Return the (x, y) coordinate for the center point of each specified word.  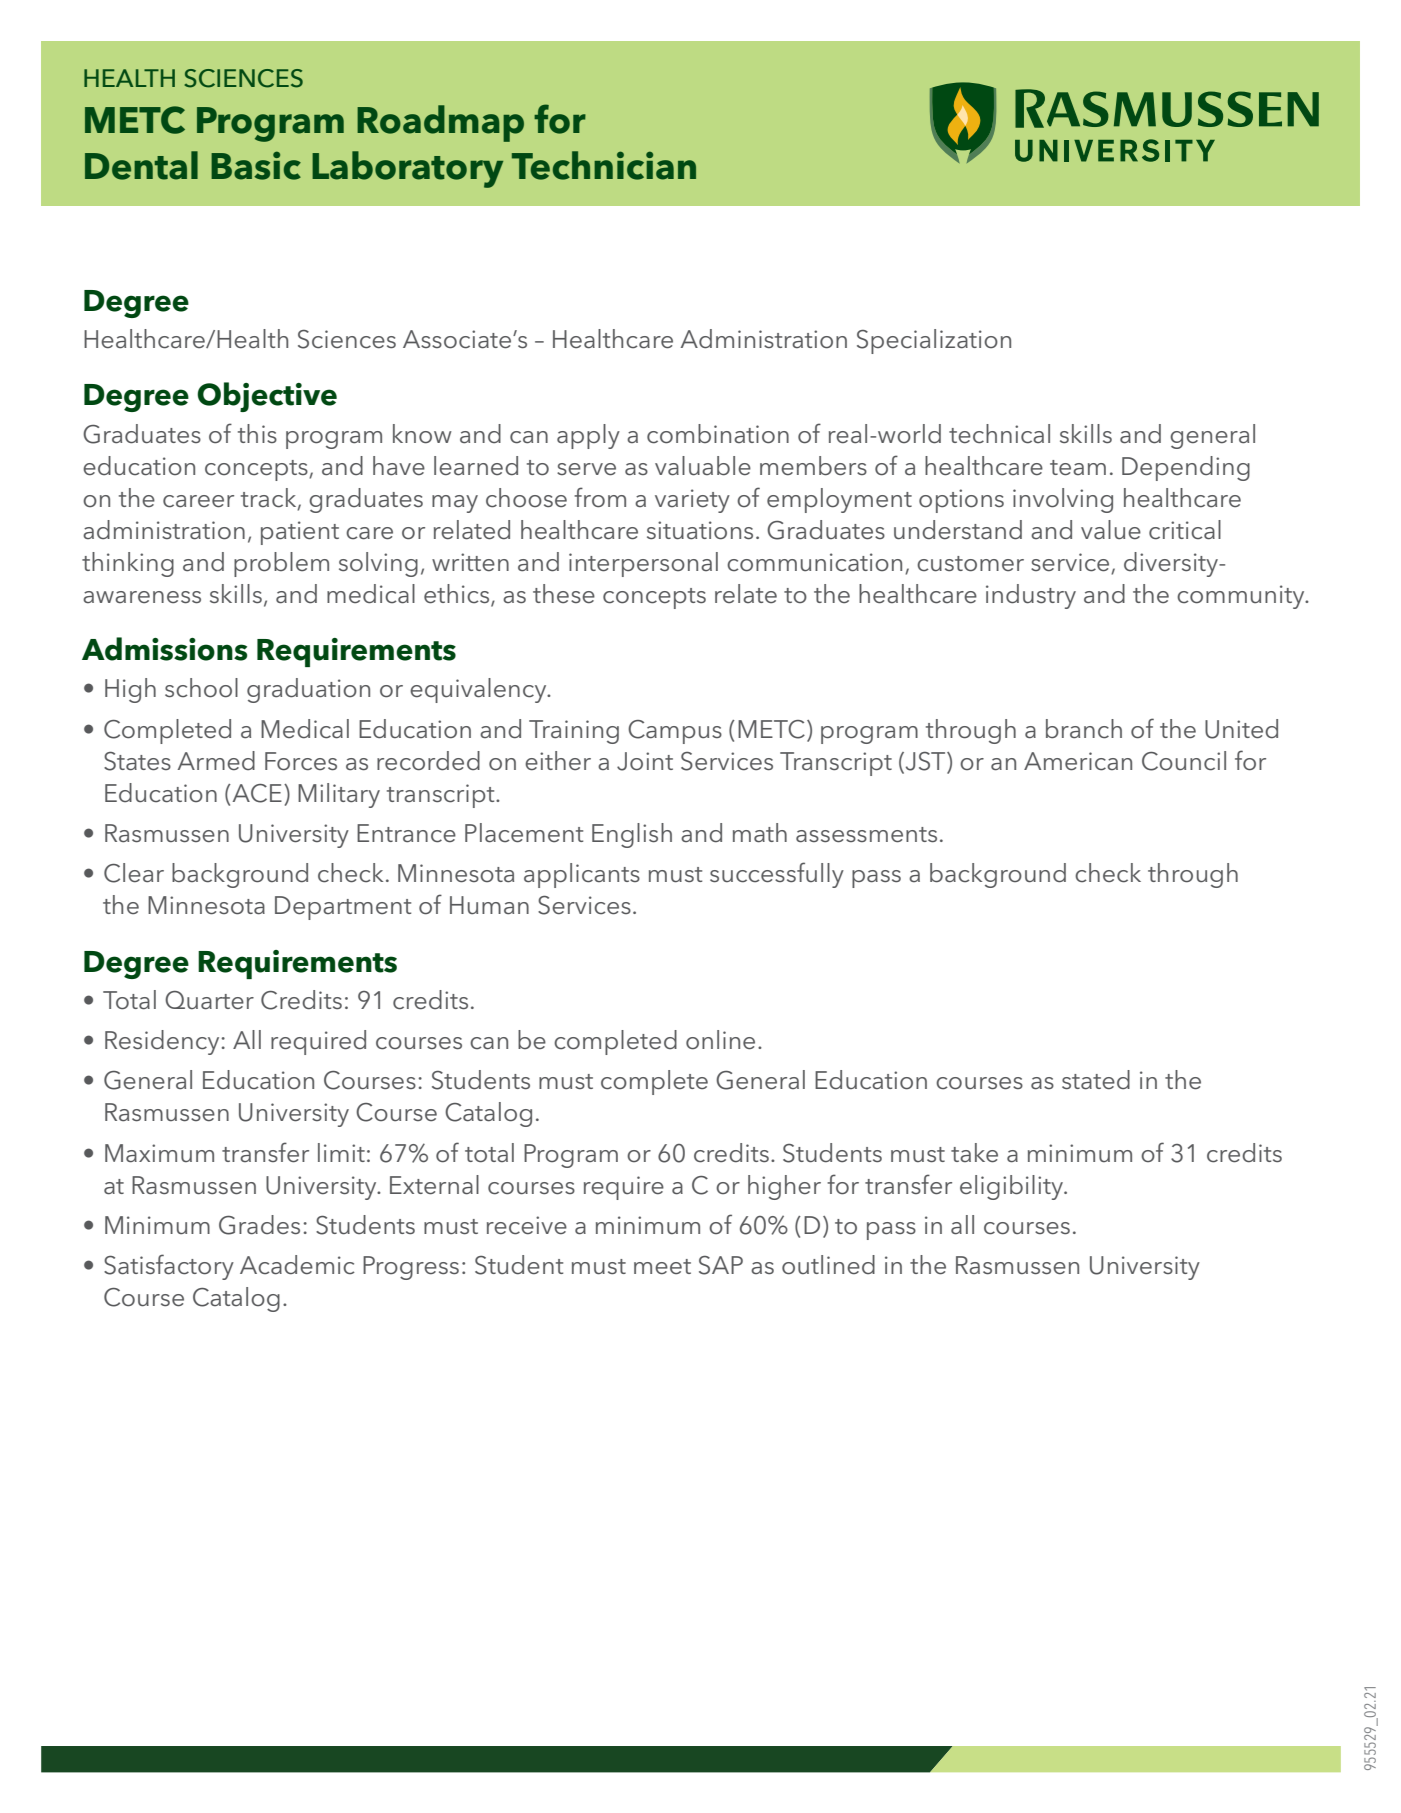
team (1078, 468)
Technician (604, 165)
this (257, 433)
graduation (308, 690)
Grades (259, 1225)
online (720, 1040)
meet (662, 1267)
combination (718, 434)
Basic (256, 165)
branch (1084, 729)
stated (1096, 1080)
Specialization (934, 341)
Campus (675, 732)
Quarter (209, 1000)
